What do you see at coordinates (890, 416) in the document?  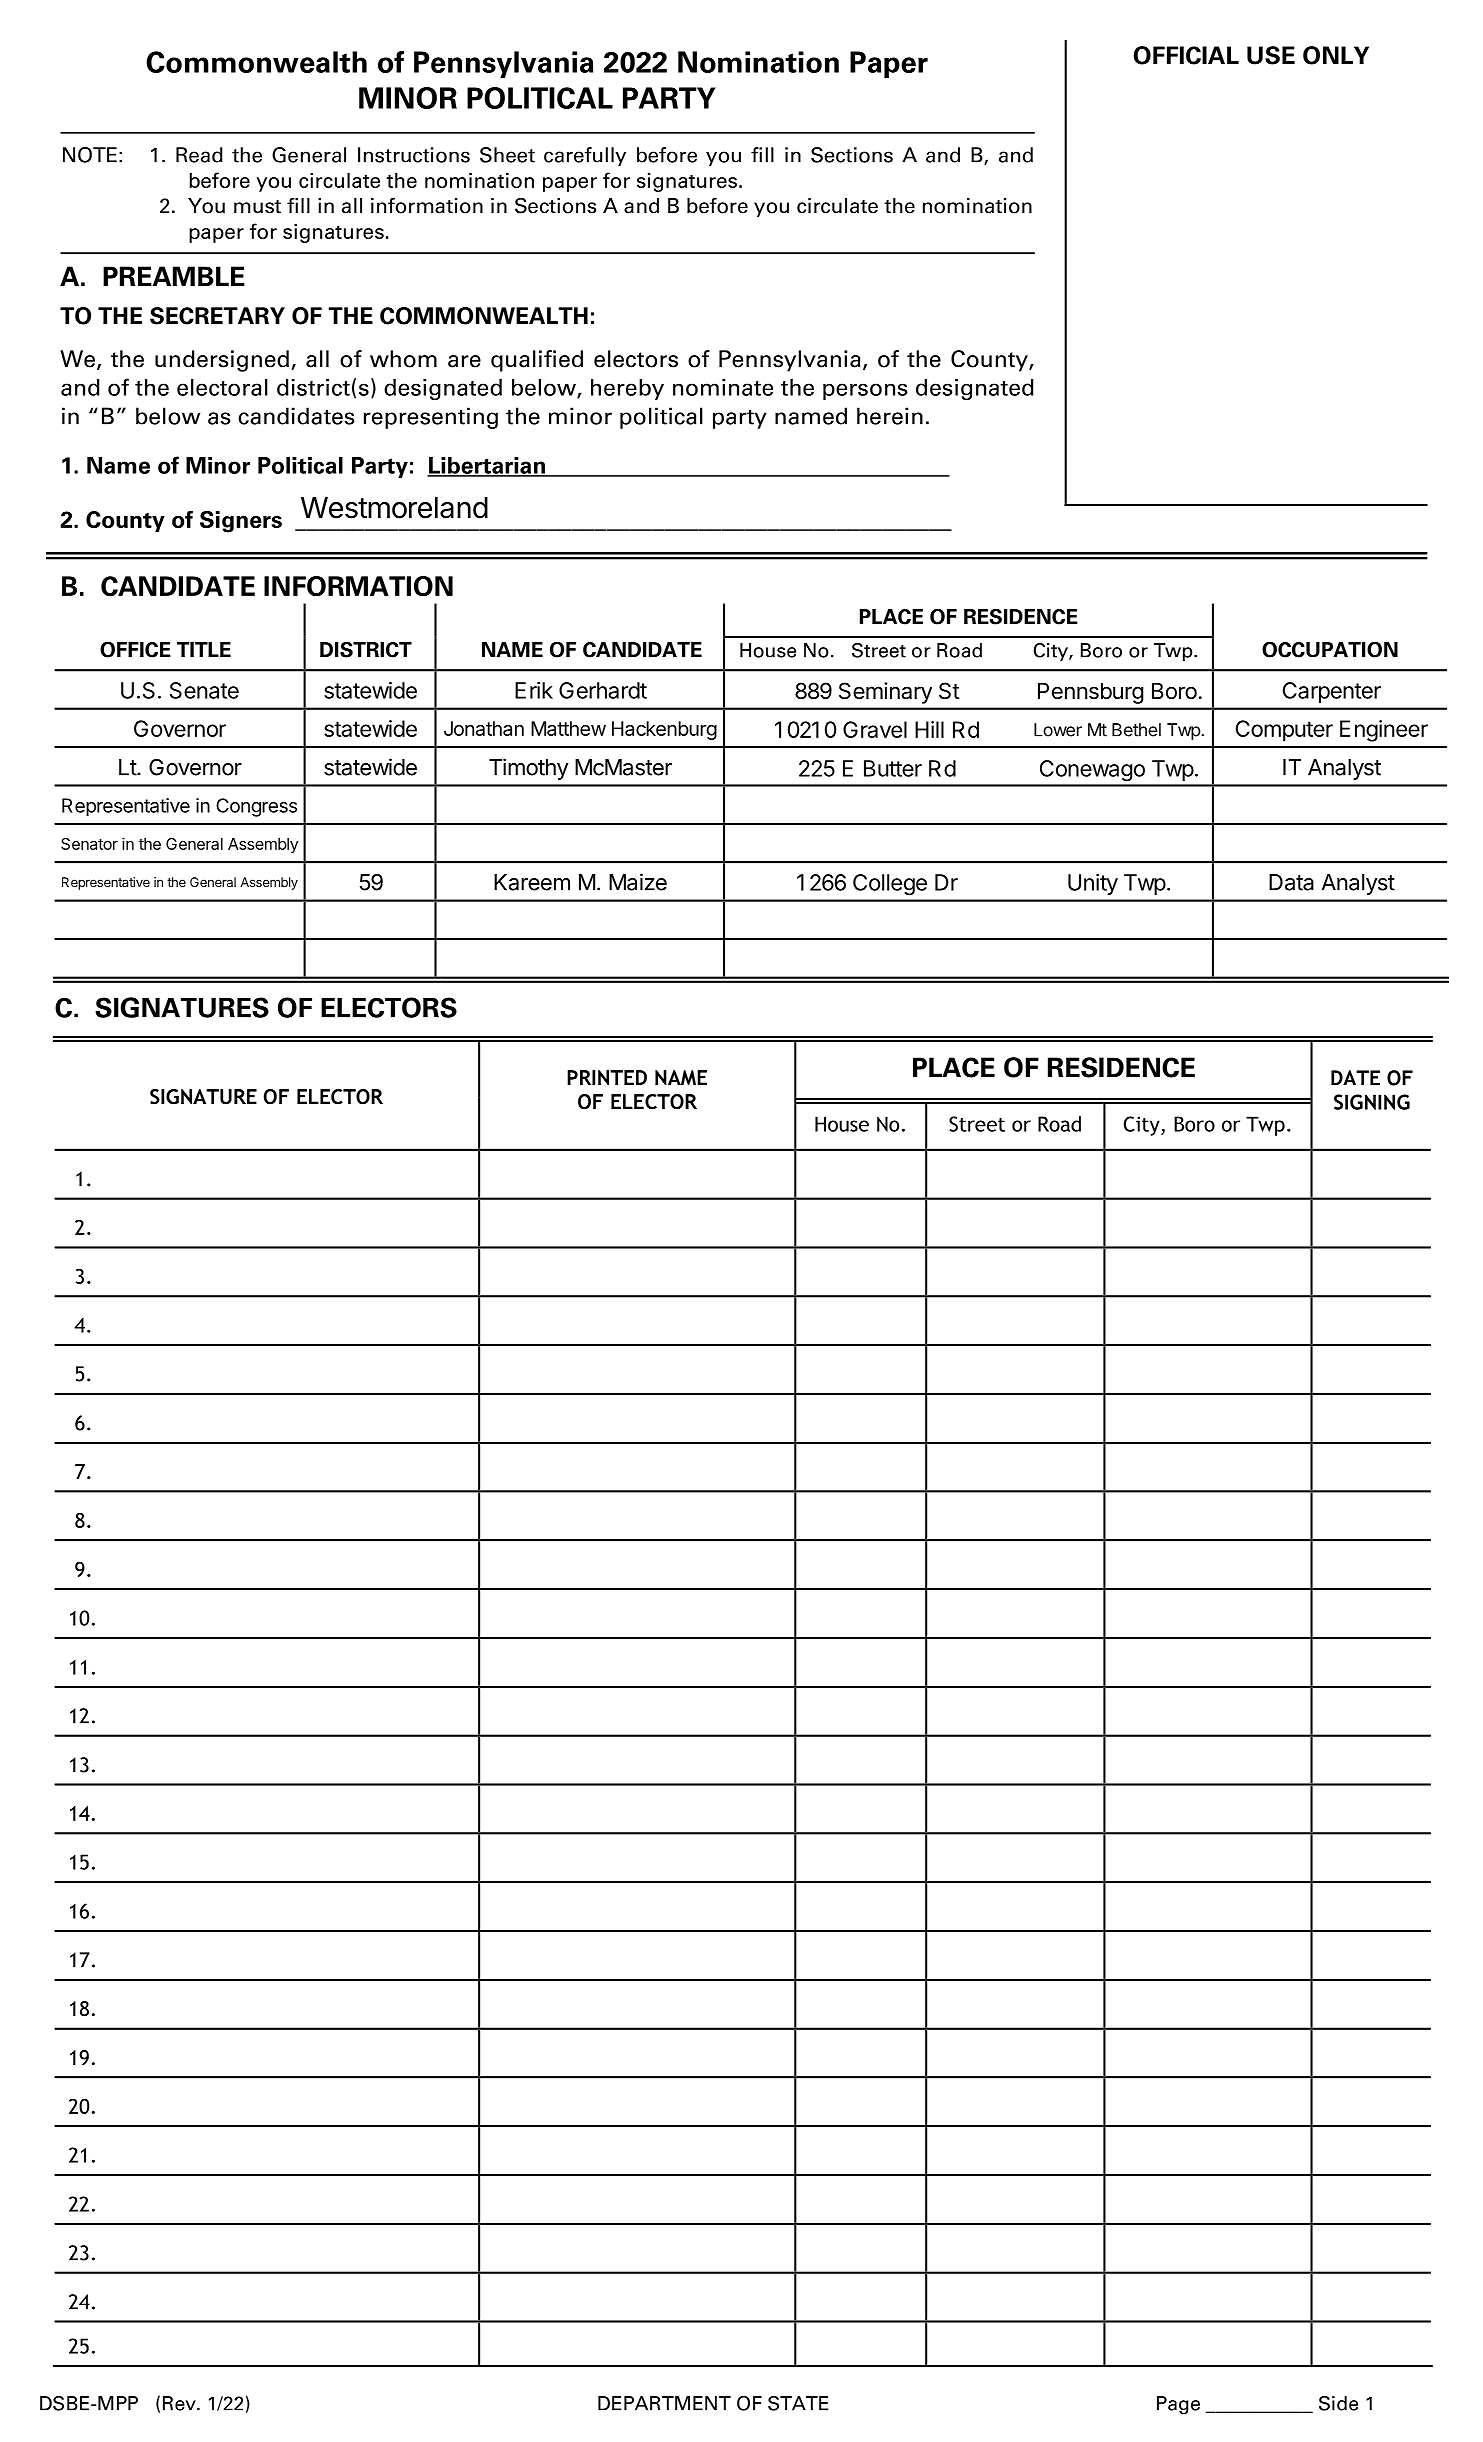 I see `herein` at bounding box center [890, 416].
